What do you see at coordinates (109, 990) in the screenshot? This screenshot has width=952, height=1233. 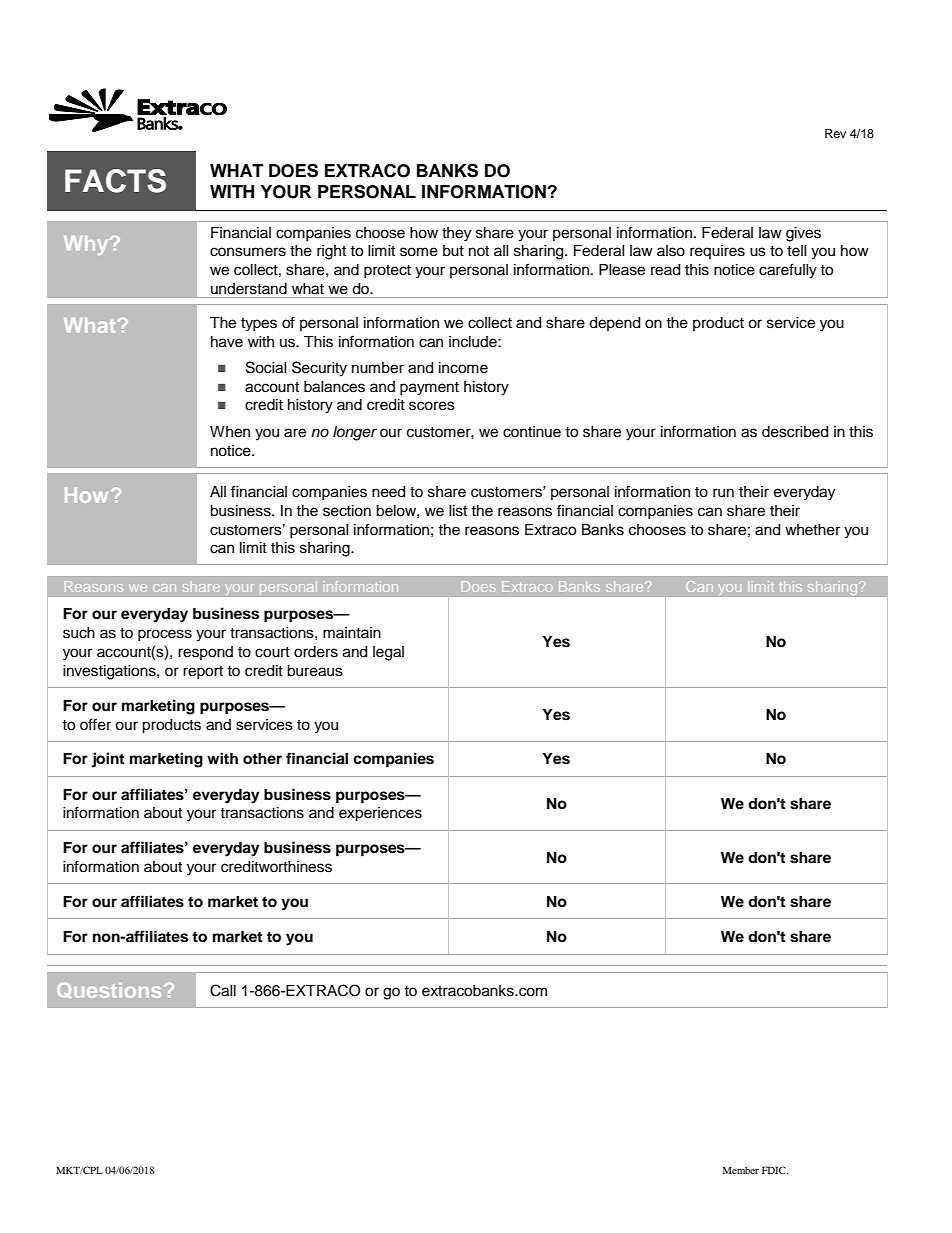 I see `Questions` at bounding box center [109, 990].
